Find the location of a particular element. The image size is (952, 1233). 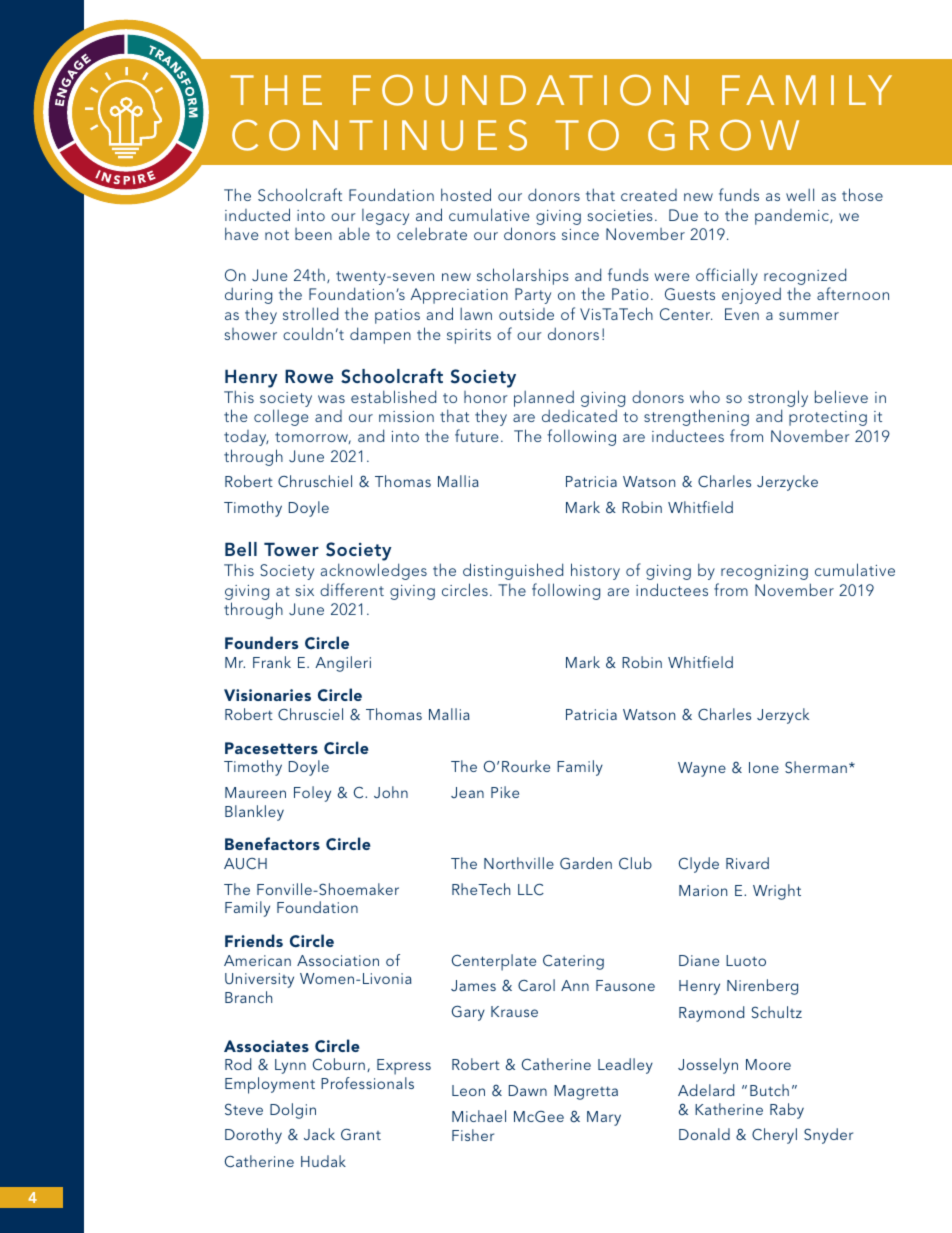

Tower is located at coordinates (291, 549).
